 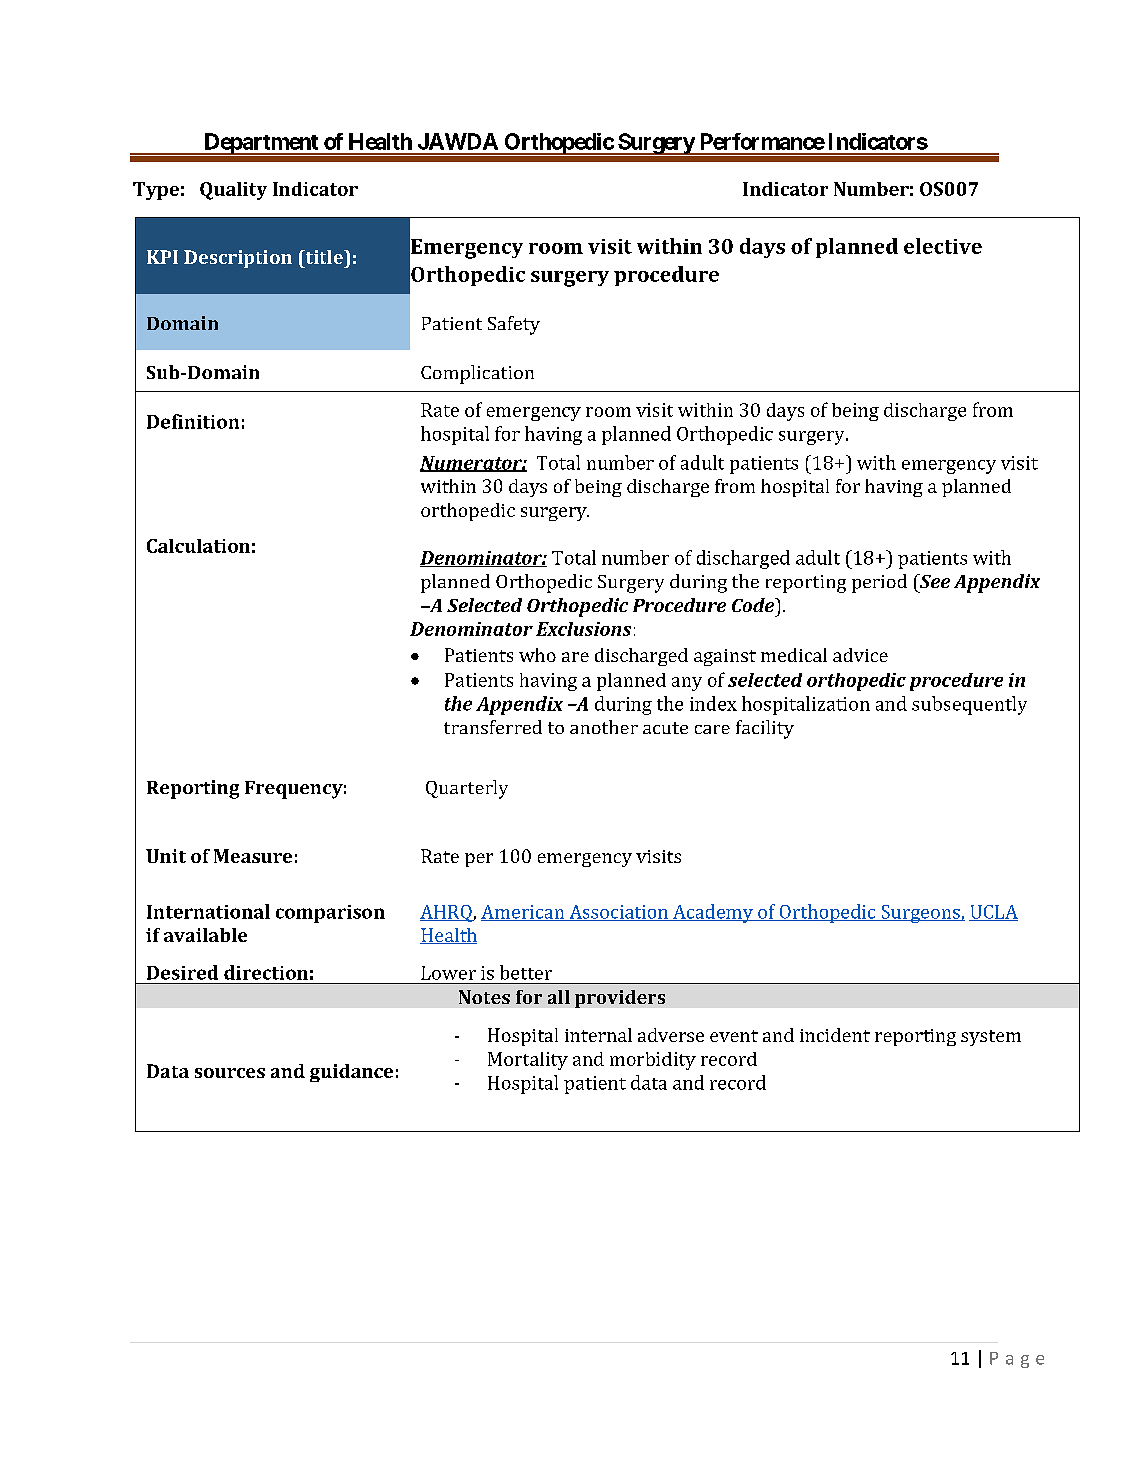 I want to click on incident, so click(x=835, y=1035).
